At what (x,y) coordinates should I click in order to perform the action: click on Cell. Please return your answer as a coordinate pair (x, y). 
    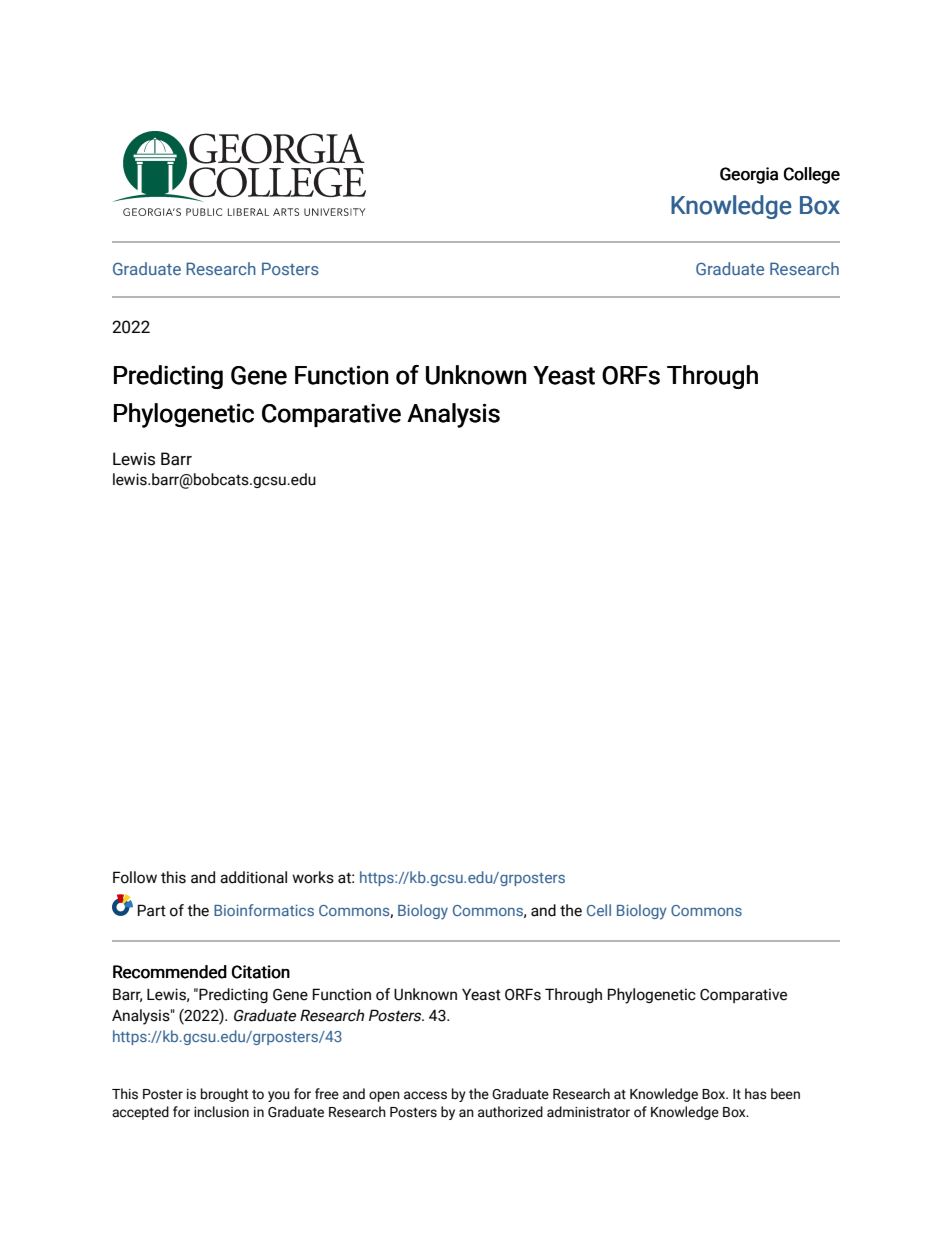
    Looking at the image, I should click on (599, 910).
